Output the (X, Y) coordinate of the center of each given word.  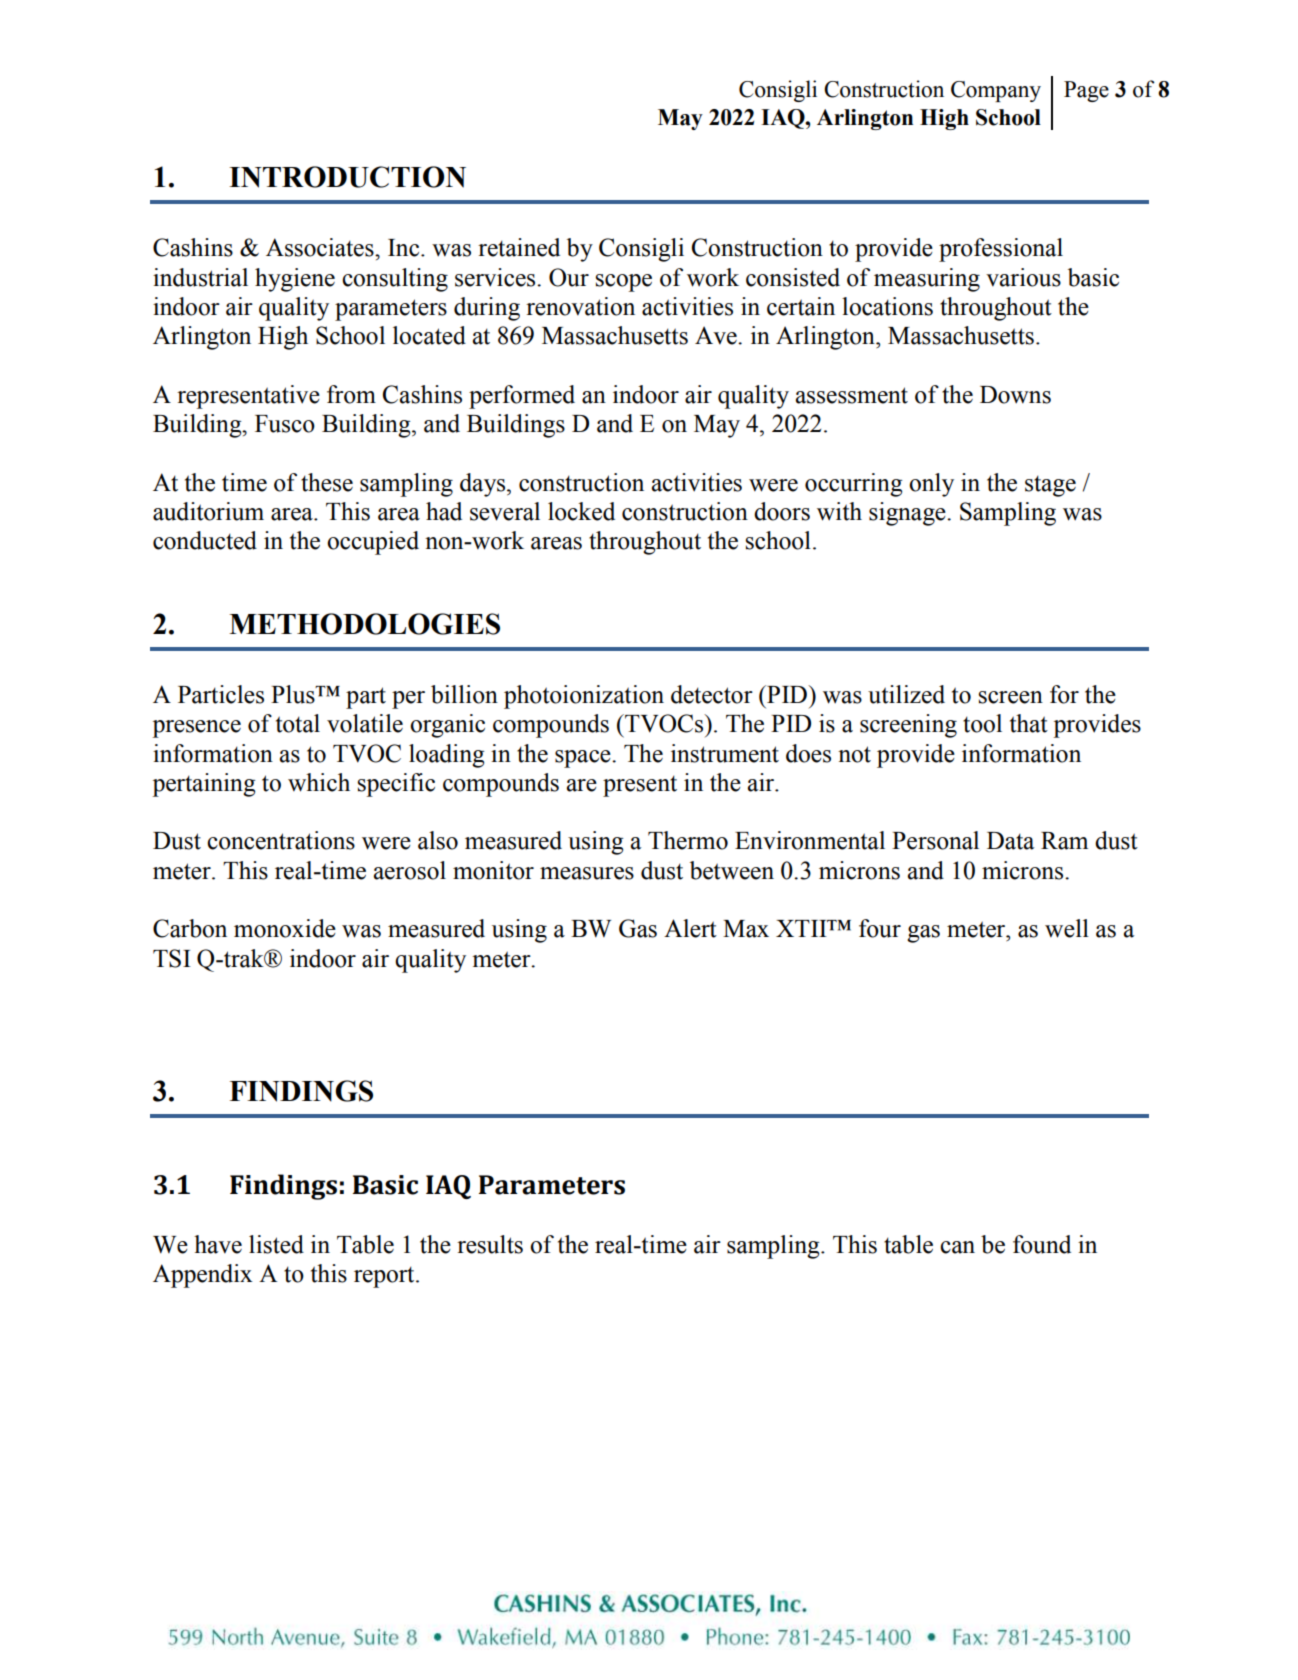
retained (519, 247)
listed (276, 1244)
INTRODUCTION (347, 177)
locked (581, 511)
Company (996, 91)
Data (1010, 841)
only (931, 485)
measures (587, 873)
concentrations (281, 840)
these (327, 482)
